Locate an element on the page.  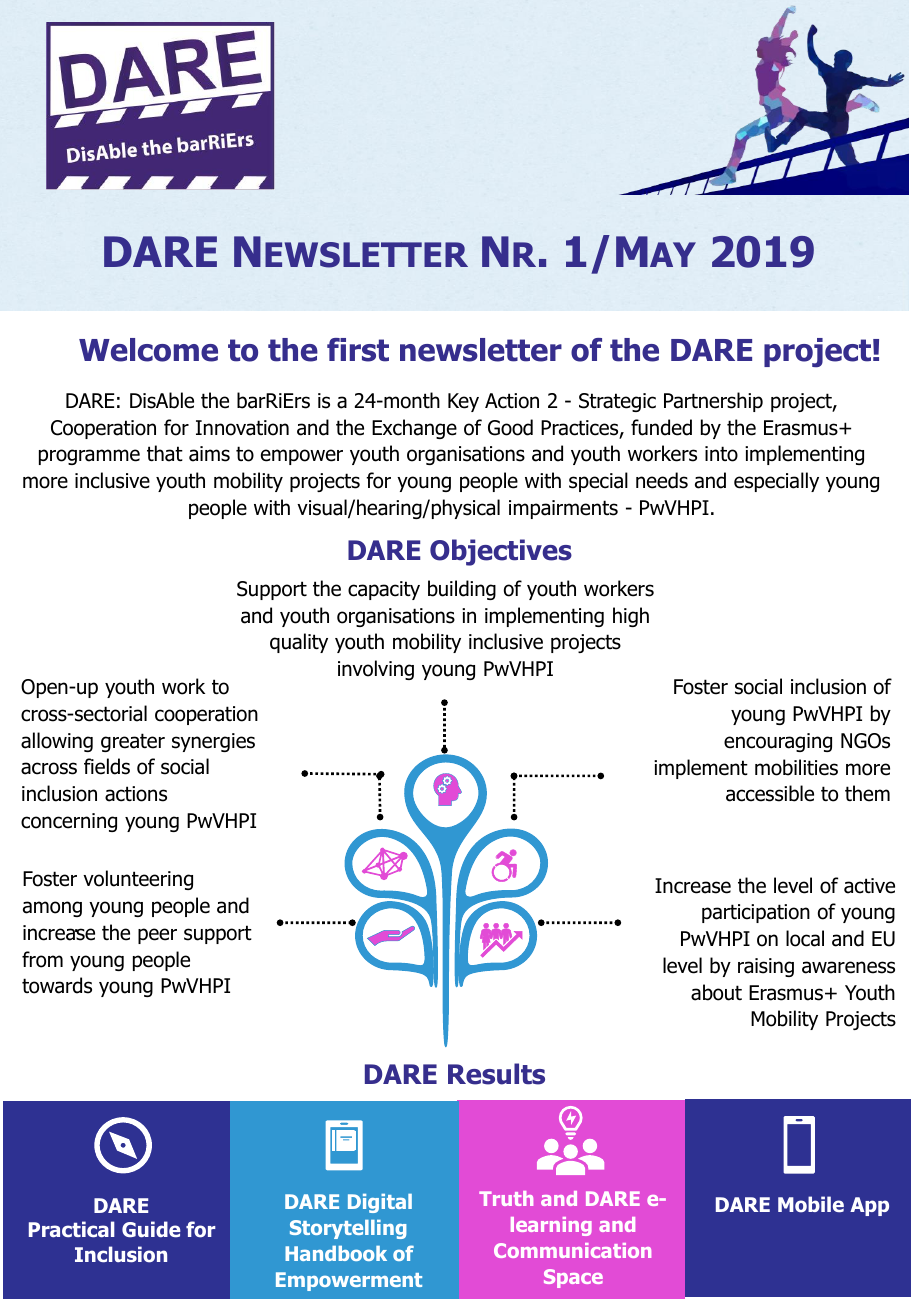
Mobile is located at coordinates (811, 1204).
